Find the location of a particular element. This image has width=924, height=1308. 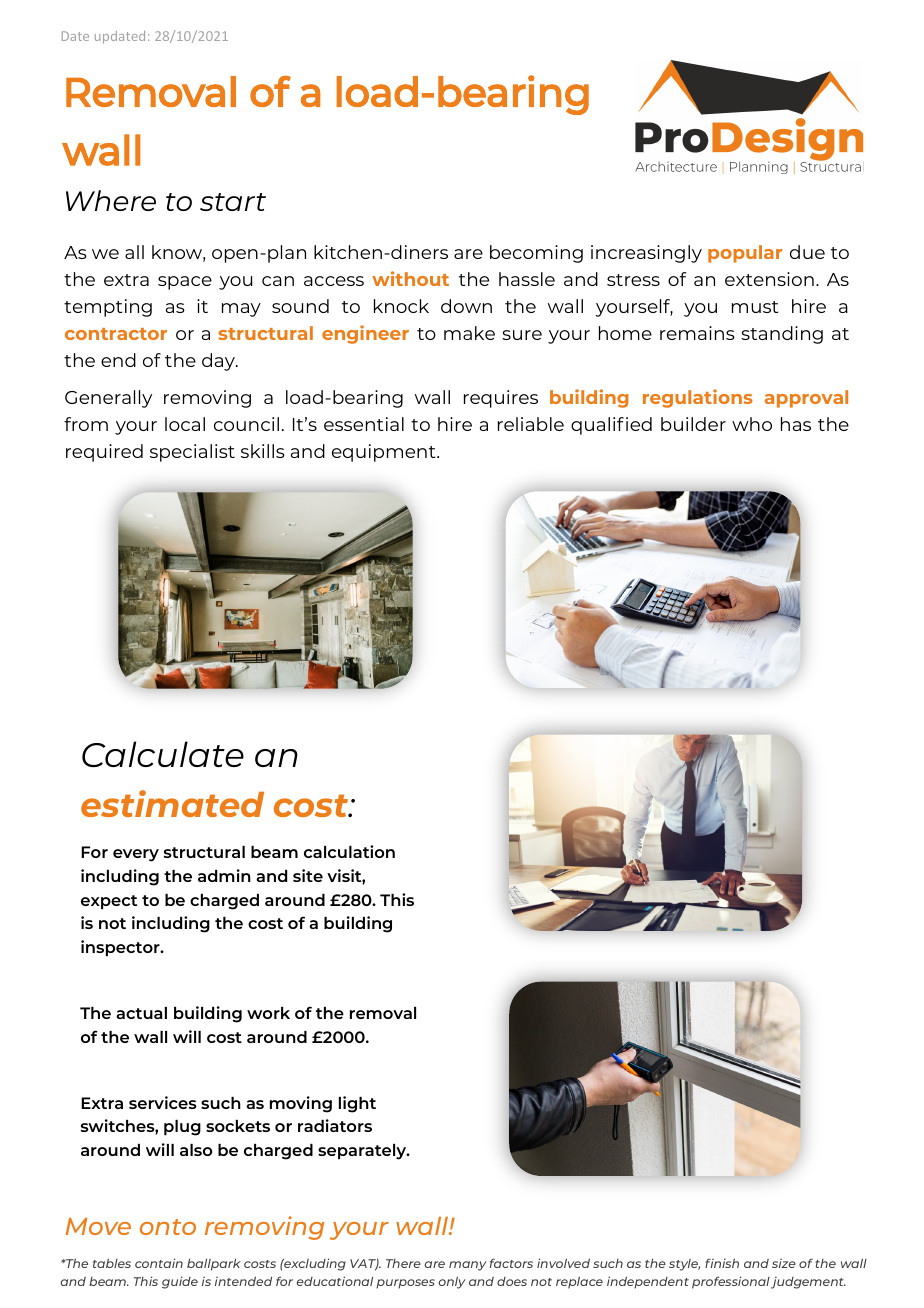

Calculate is located at coordinates (163, 754).
